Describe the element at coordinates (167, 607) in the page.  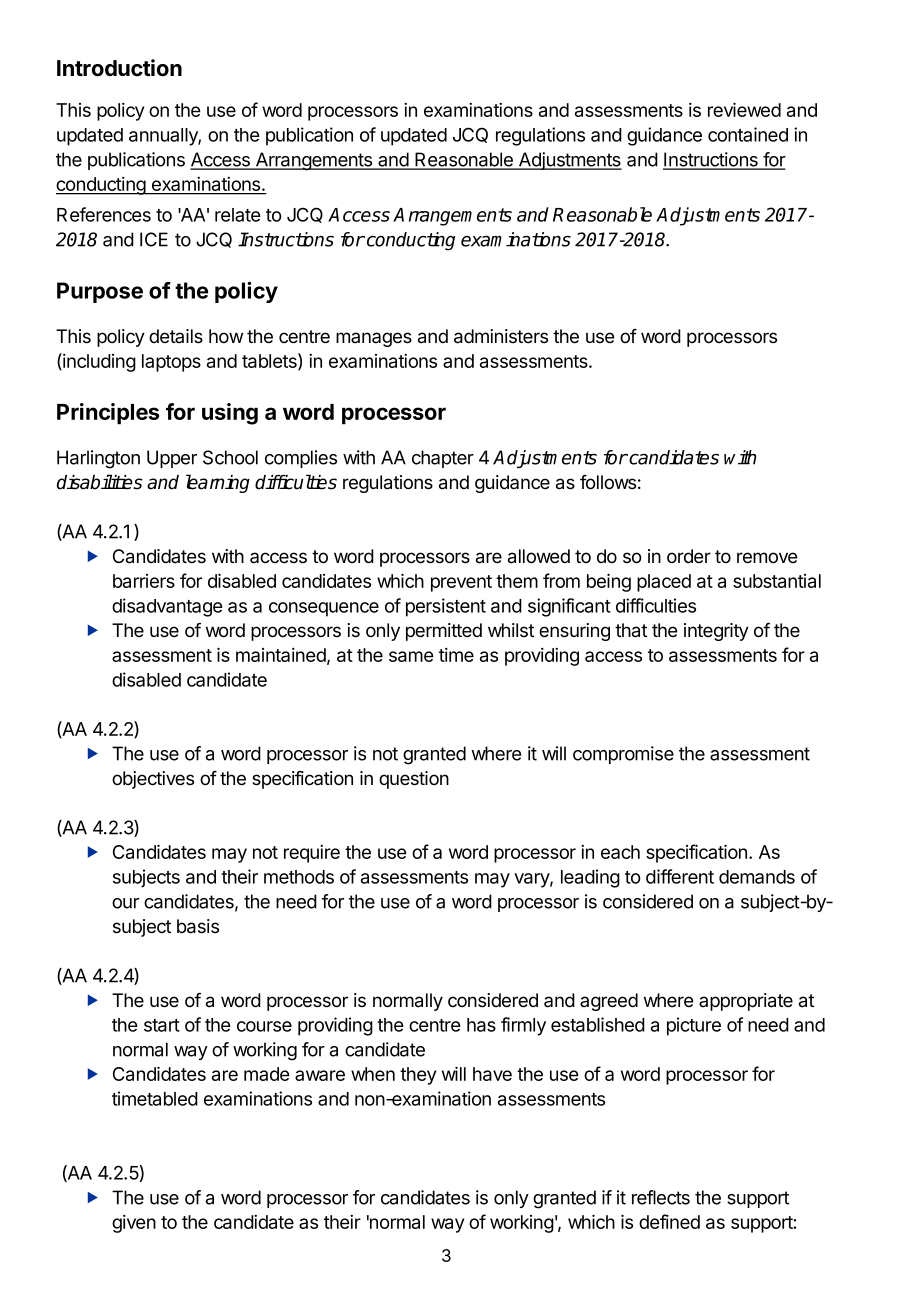
I see `disadvantage` at that location.
